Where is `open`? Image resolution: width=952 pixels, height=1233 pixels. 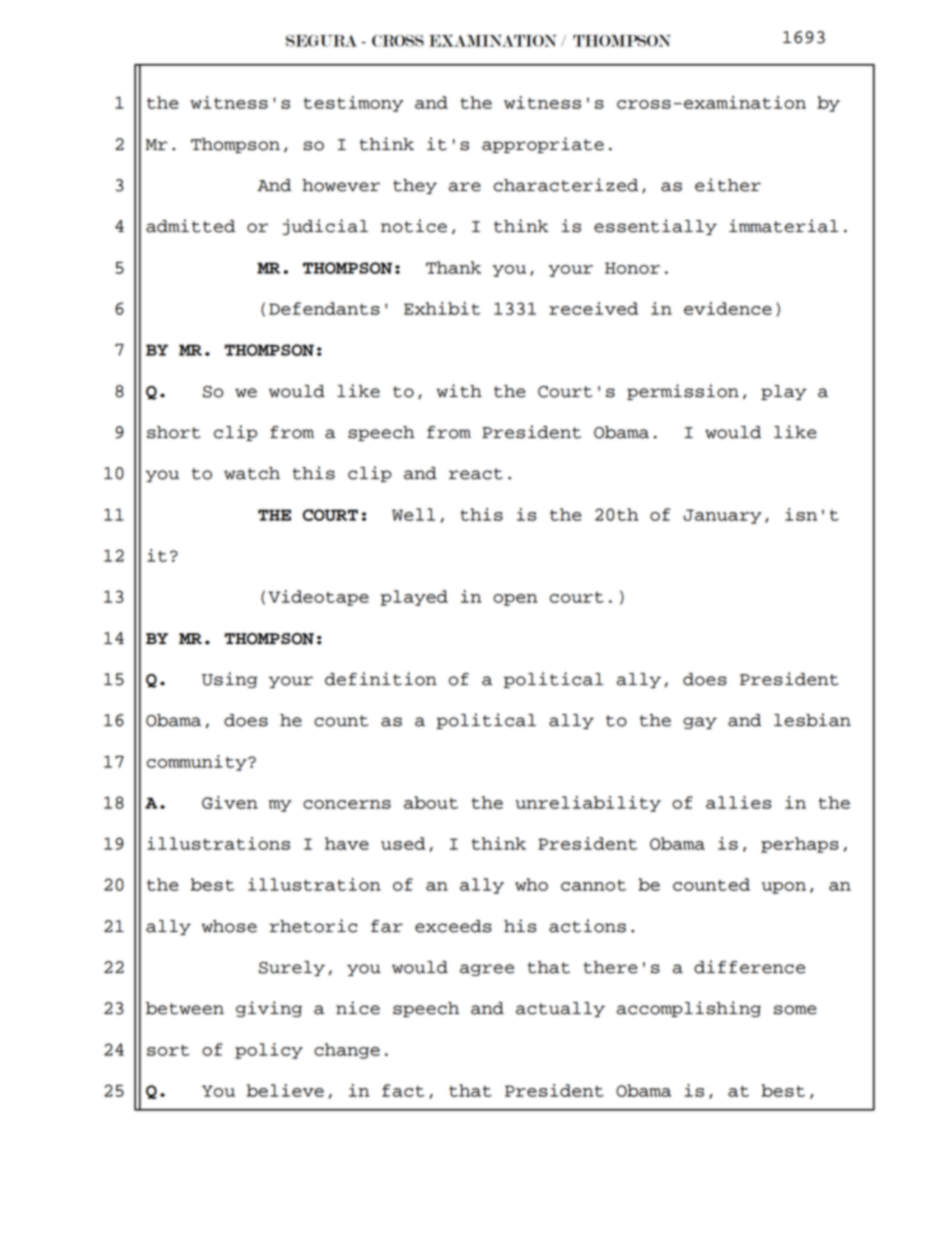 open is located at coordinates (515, 600).
